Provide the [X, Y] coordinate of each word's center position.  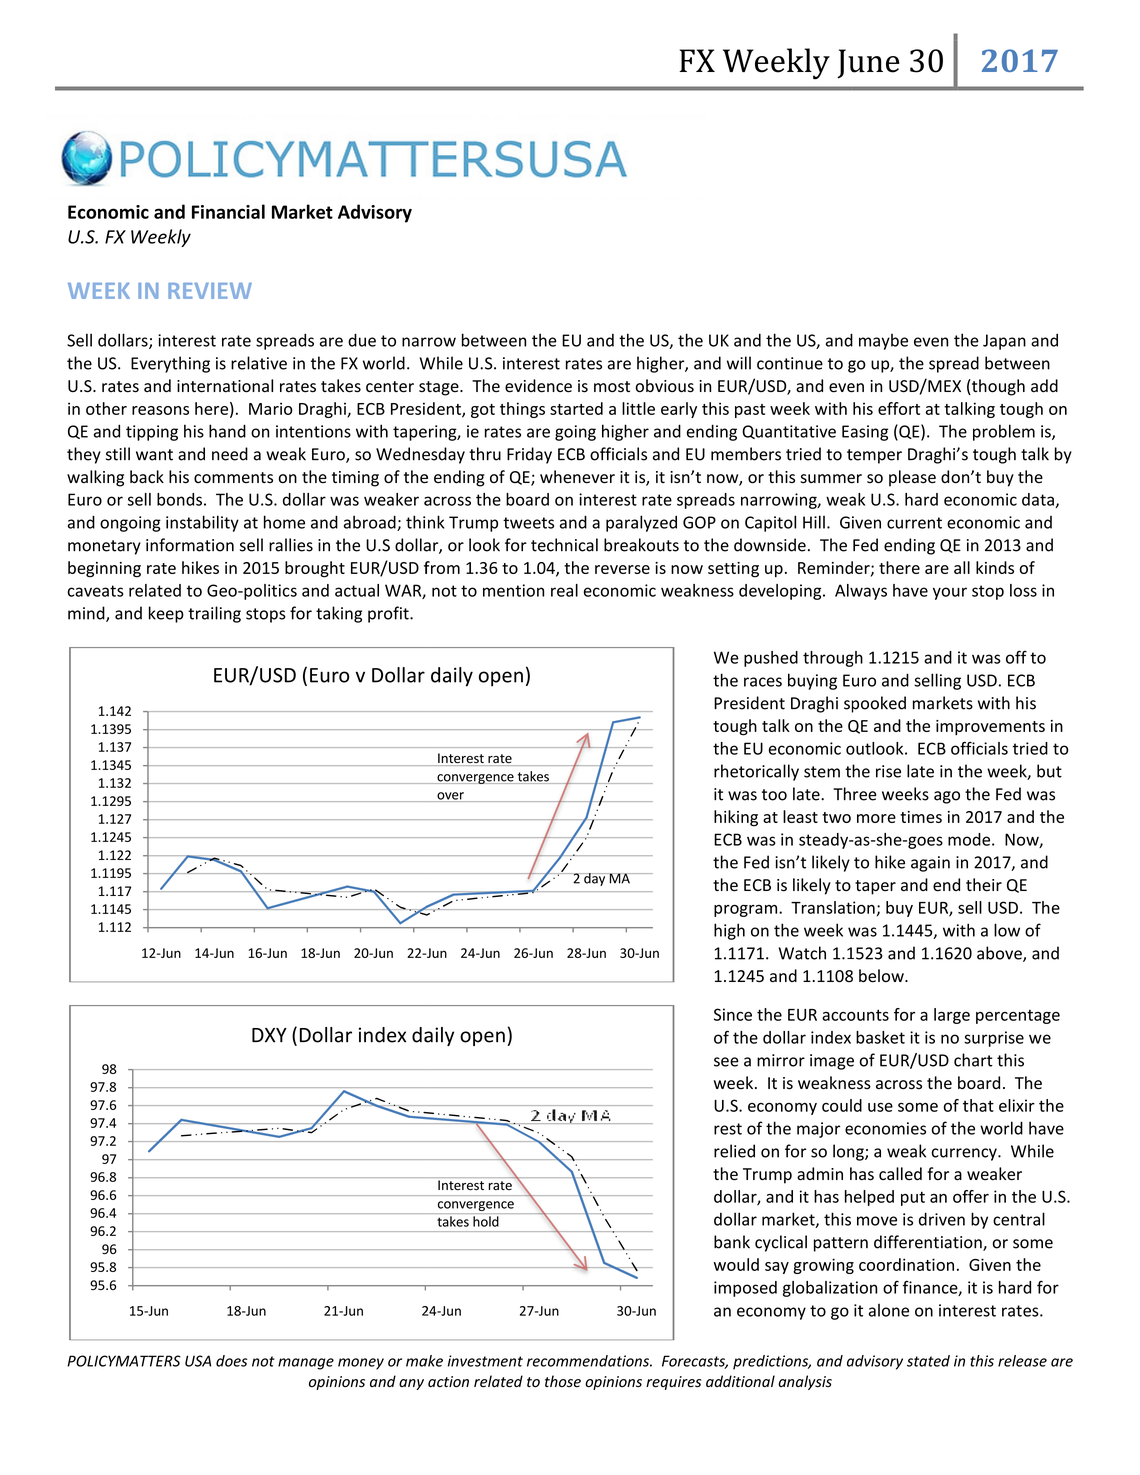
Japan [1004, 342]
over [450, 797]
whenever [577, 477]
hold [486, 1221]
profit [389, 614]
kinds [995, 567]
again [930, 864]
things [522, 410]
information [190, 545]
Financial [228, 211]
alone [889, 1310]
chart [973, 1060]
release [1022, 1361]
